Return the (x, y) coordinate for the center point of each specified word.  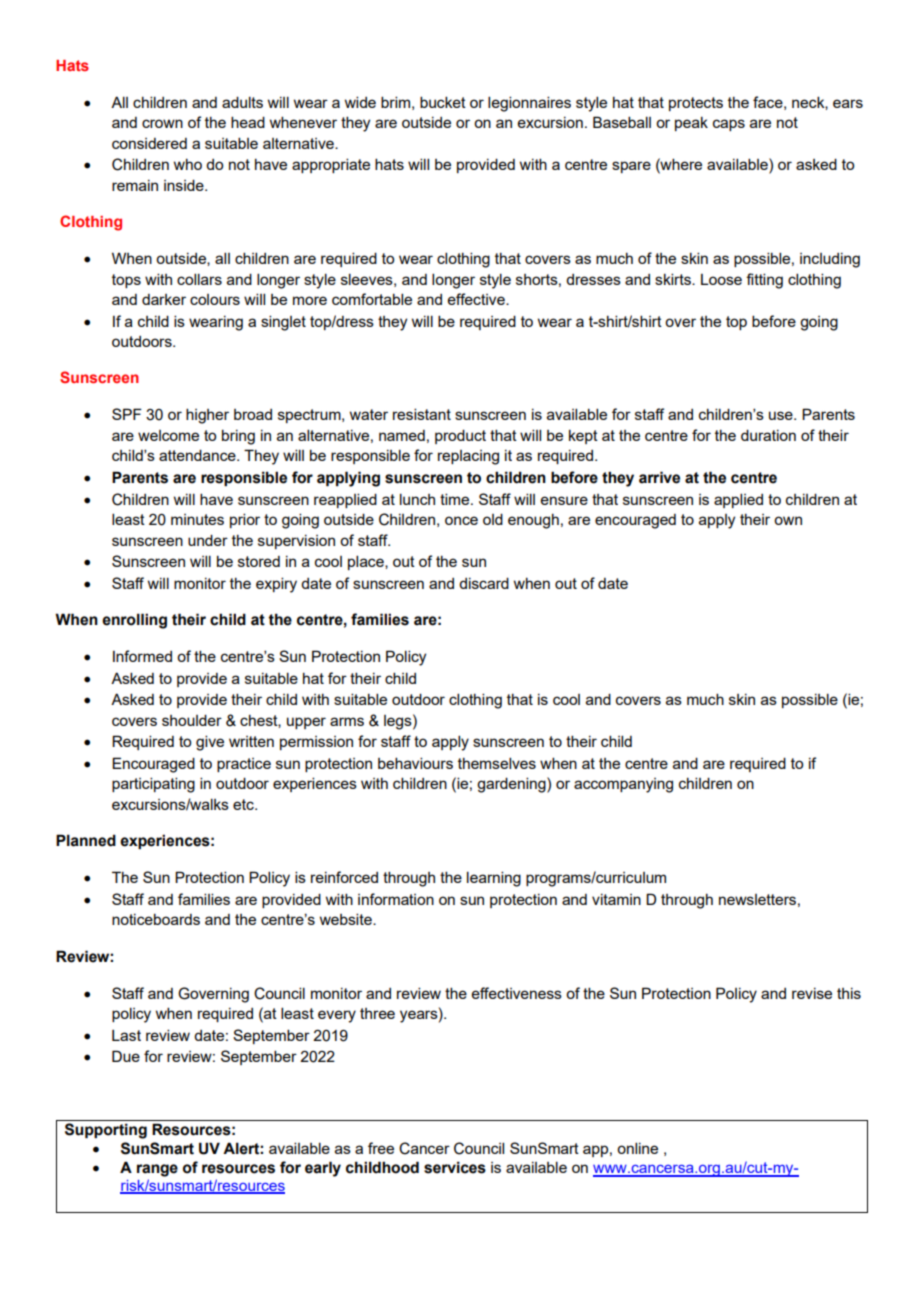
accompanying (623, 785)
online (637, 1148)
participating (153, 785)
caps (729, 125)
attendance (198, 455)
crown (162, 123)
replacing (468, 457)
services (455, 1167)
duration (768, 435)
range (157, 1170)
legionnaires (529, 104)
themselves (497, 763)
